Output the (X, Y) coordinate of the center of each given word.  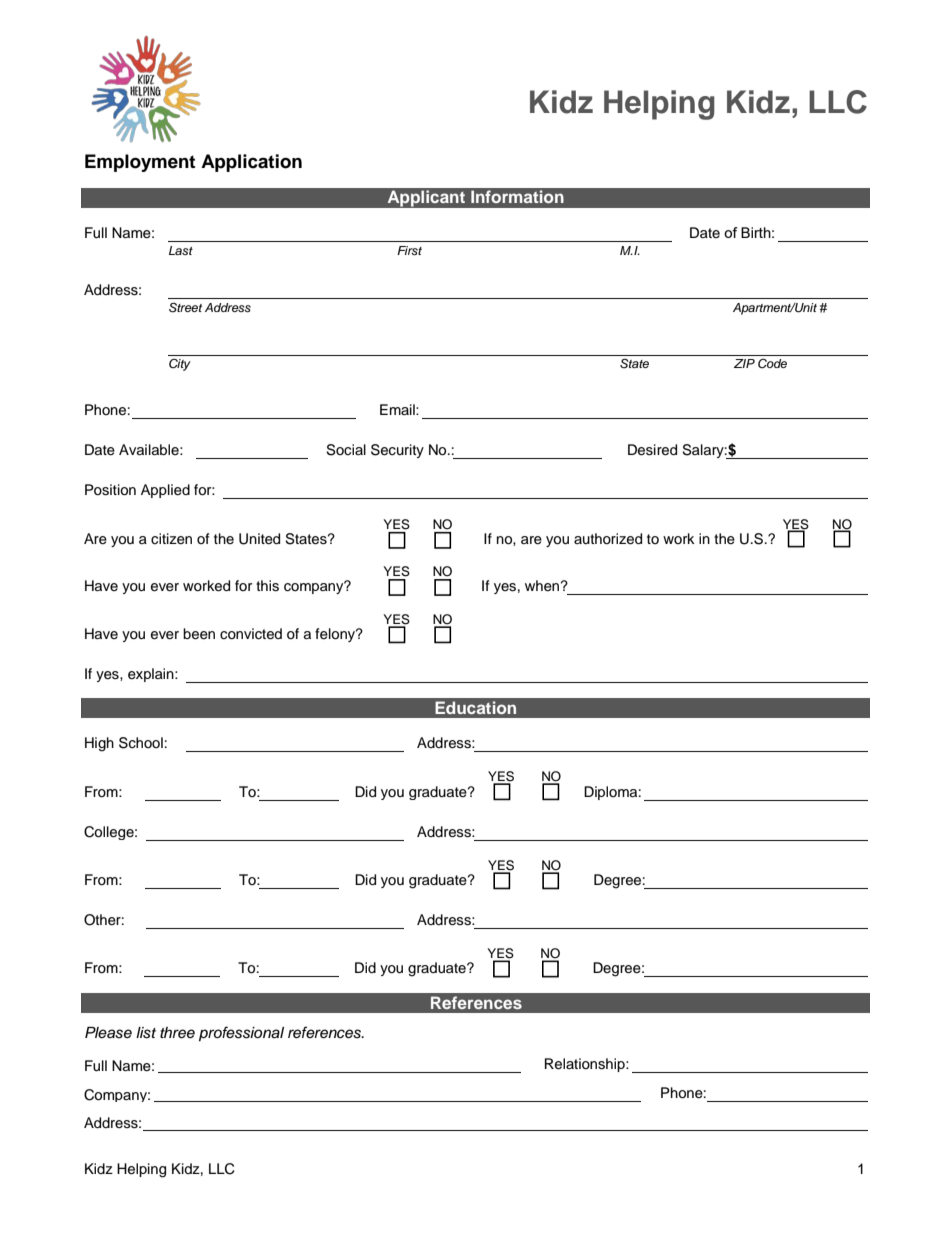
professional (241, 1034)
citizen (171, 539)
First (409, 250)
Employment (140, 163)
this (267, 586)
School (141, 743)
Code (772, 363)
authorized (608, 539)
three (177, 1033)
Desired (652, 450)
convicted (251, 634)
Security (397, 451)
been (199, 634)
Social (346, 450)
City (180, 364)
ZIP (744, 363)
